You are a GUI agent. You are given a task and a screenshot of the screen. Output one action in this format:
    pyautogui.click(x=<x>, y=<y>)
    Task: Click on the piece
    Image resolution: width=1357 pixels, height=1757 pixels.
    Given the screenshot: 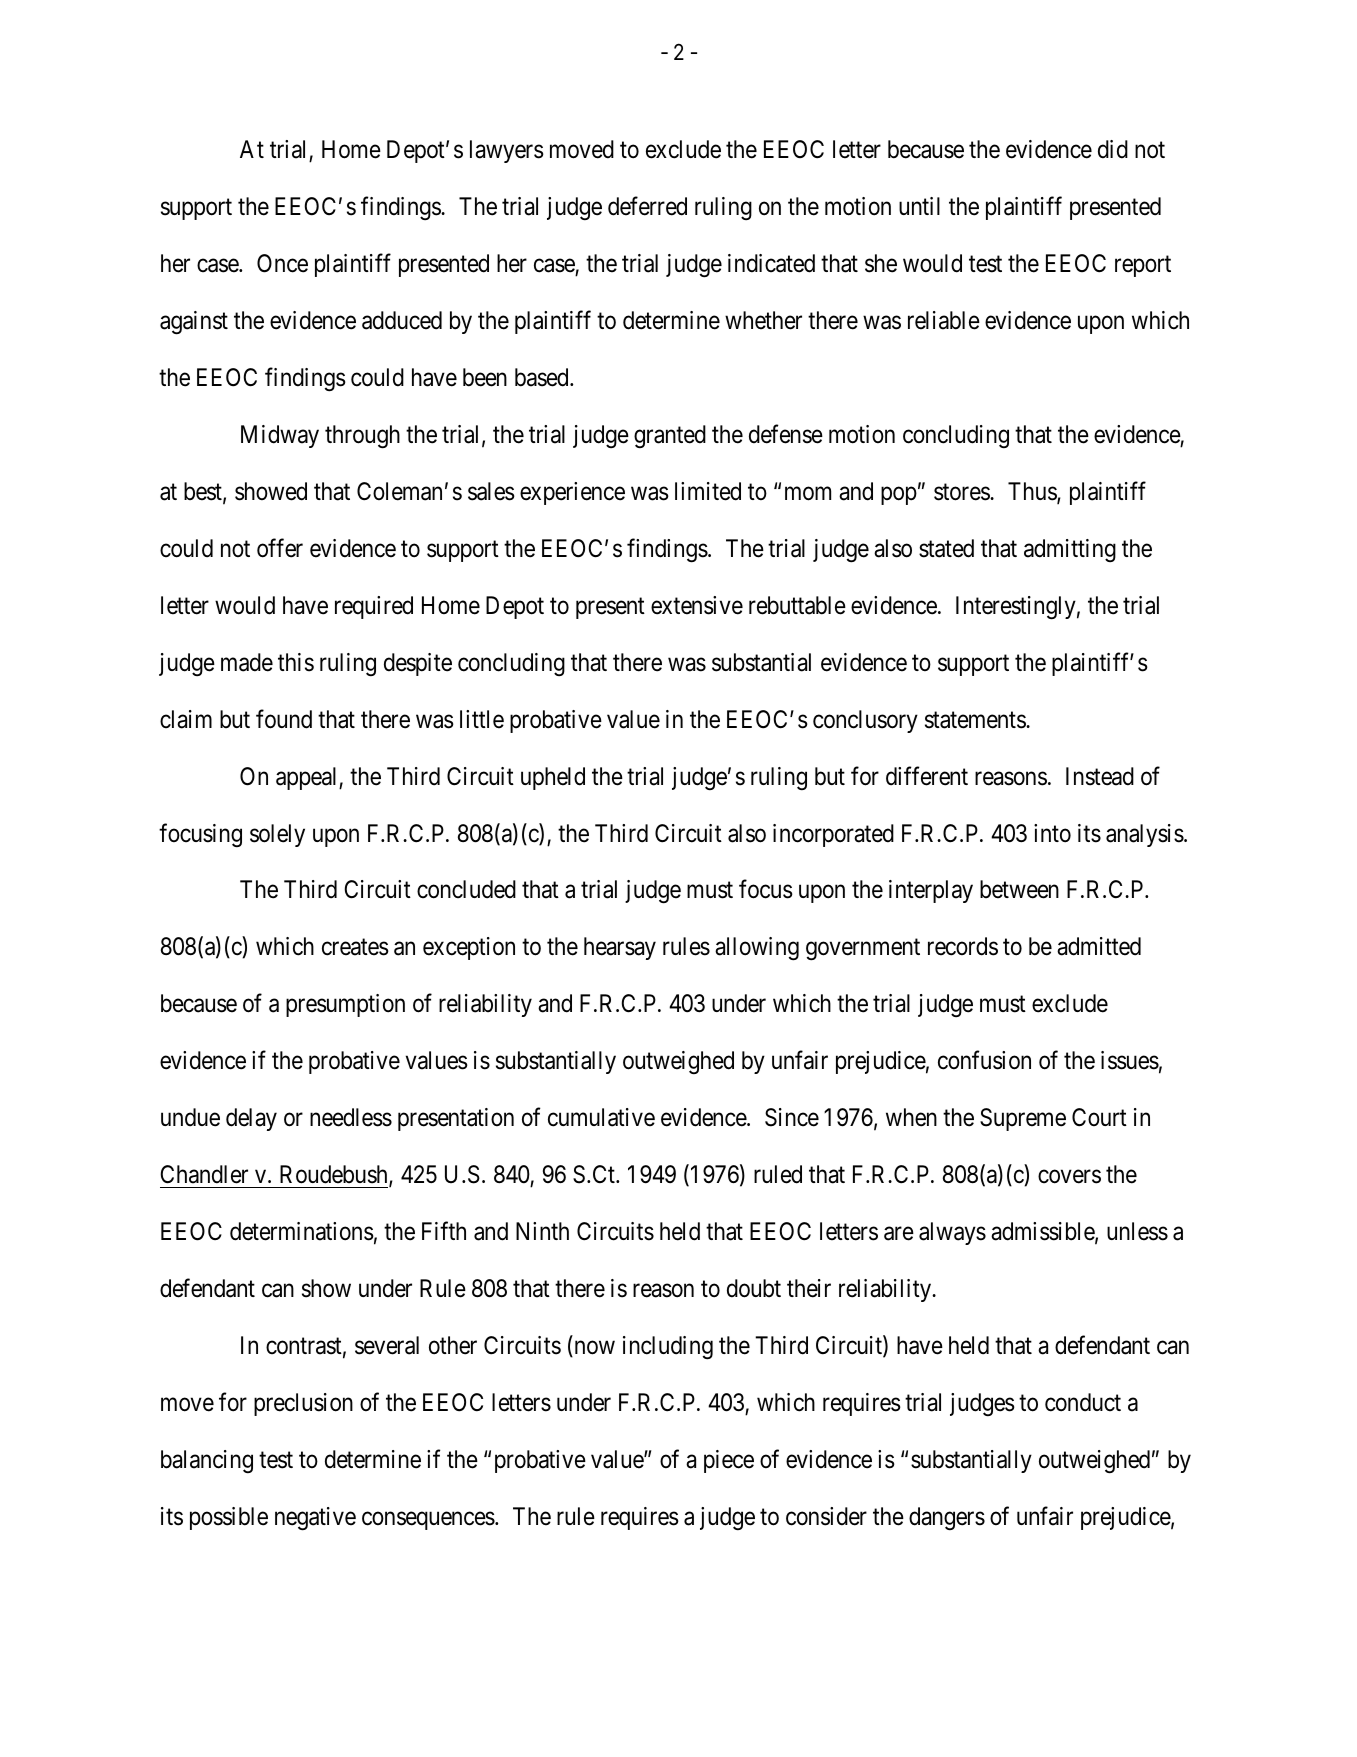 What is the action you would take?
    pyautogui.click(x=729, y=1461)
